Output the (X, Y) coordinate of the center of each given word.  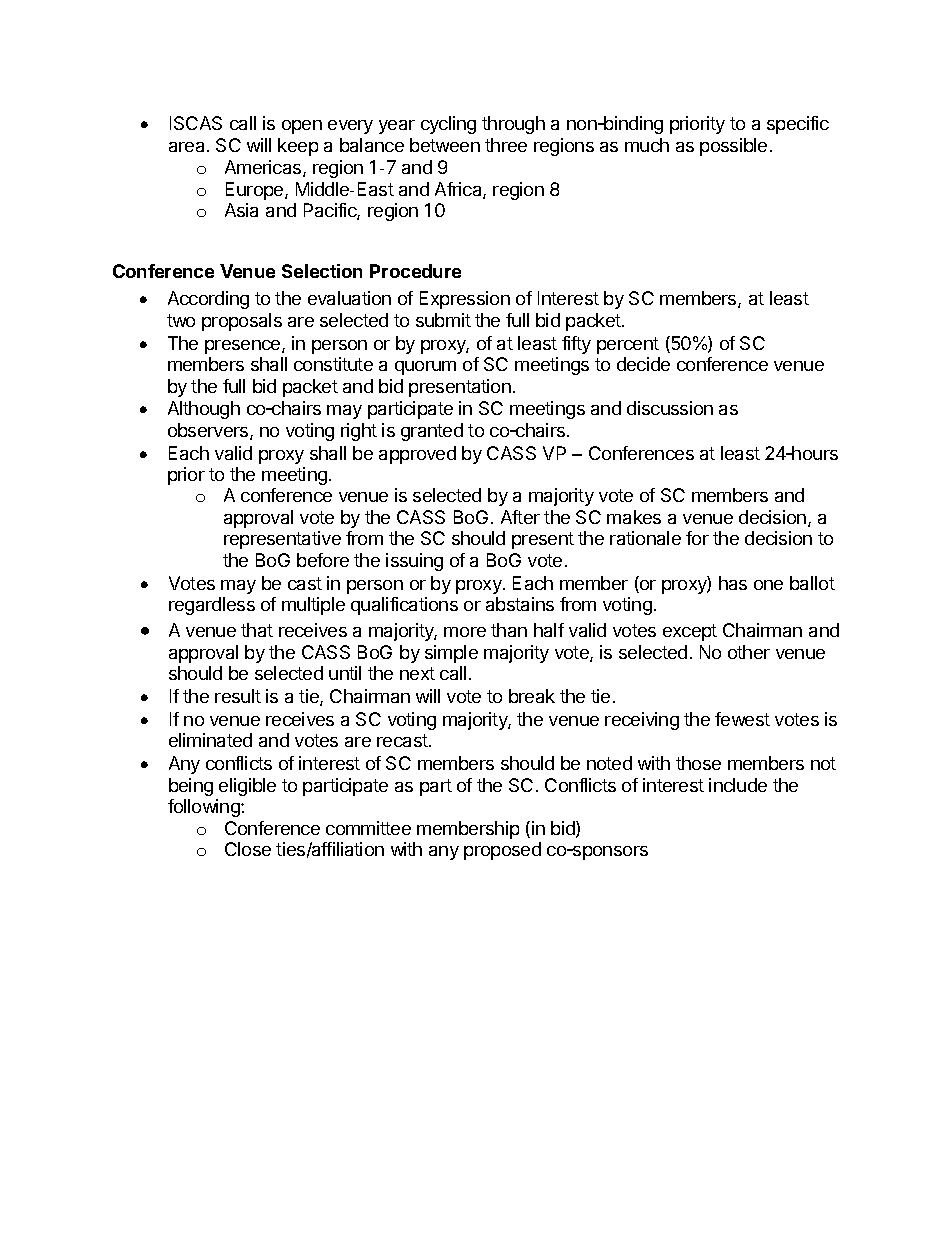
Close (248, 849)
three (506, 145)
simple (451, 654)
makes (634, 517)
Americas (264, 168)
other (749, 652)
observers (209, 431)
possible (733, 147)
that (257, 630)
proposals (242, 322)
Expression (465, 300)
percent (628, 345)
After (520, 517)
